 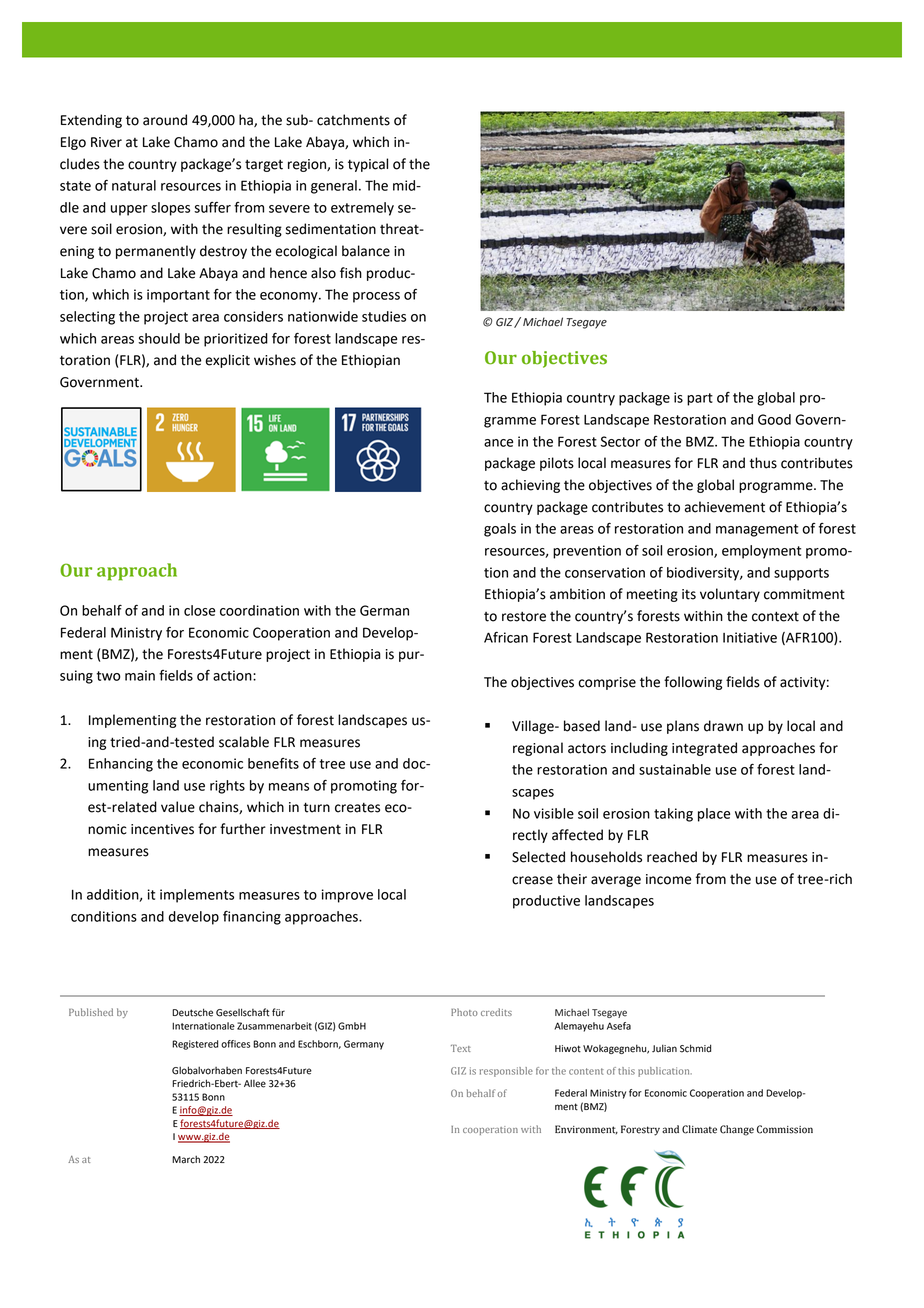 I want to click on creates, so click(x=357, y=808).
